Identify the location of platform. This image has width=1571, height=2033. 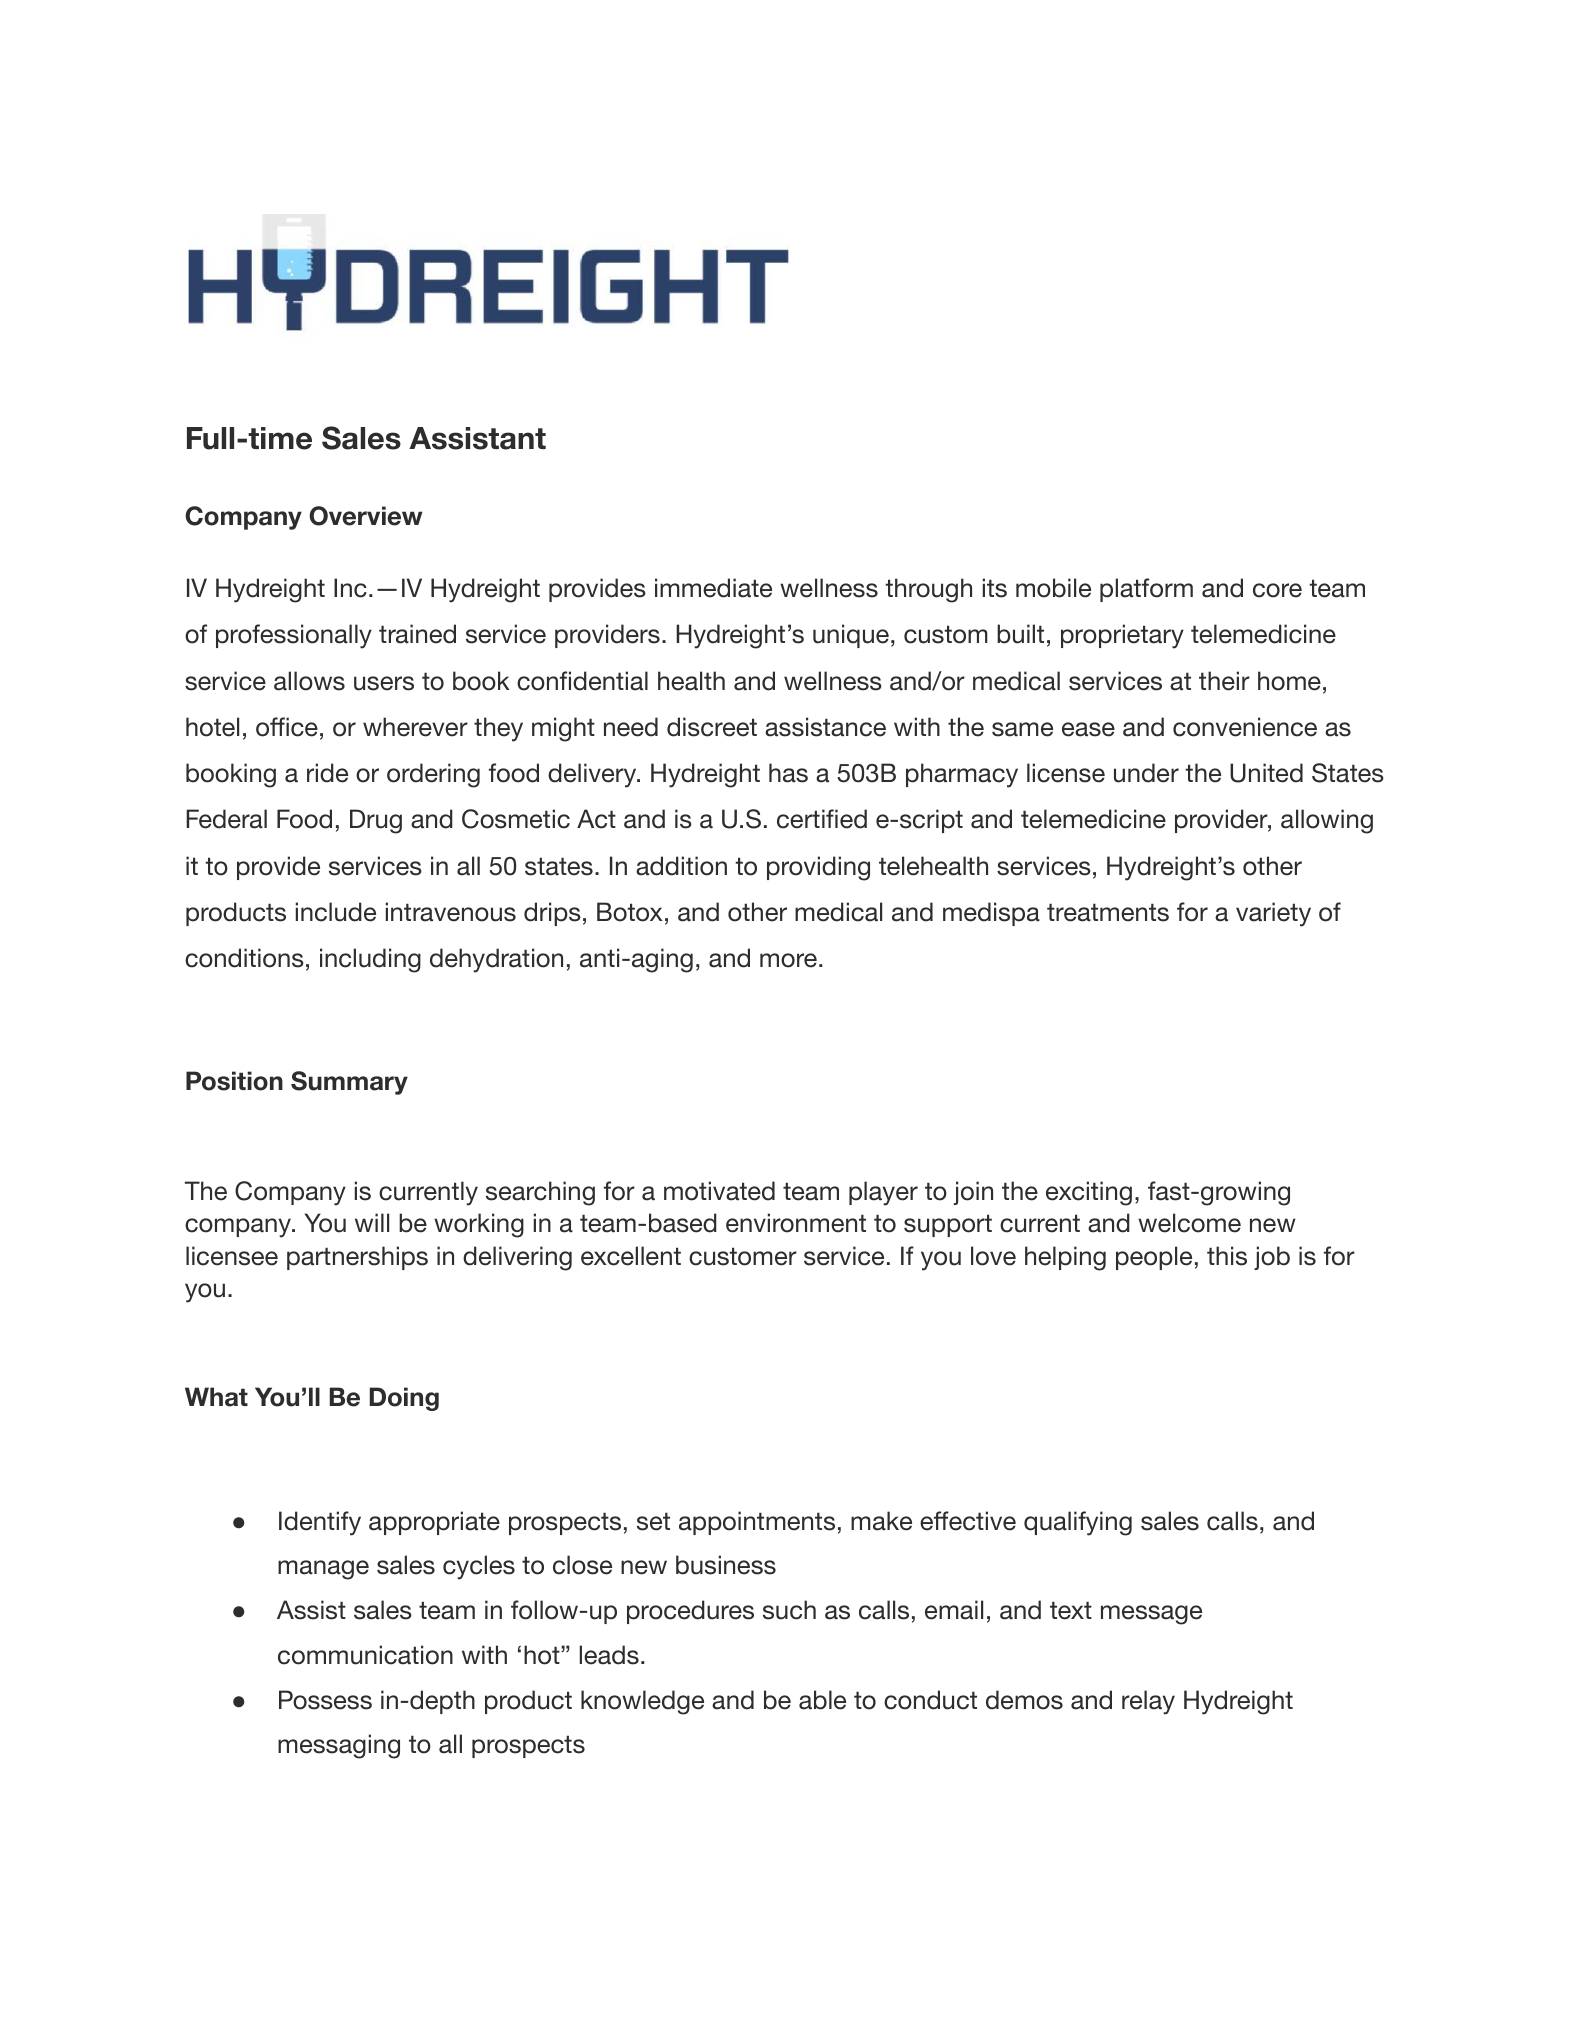
(1146, 590).
